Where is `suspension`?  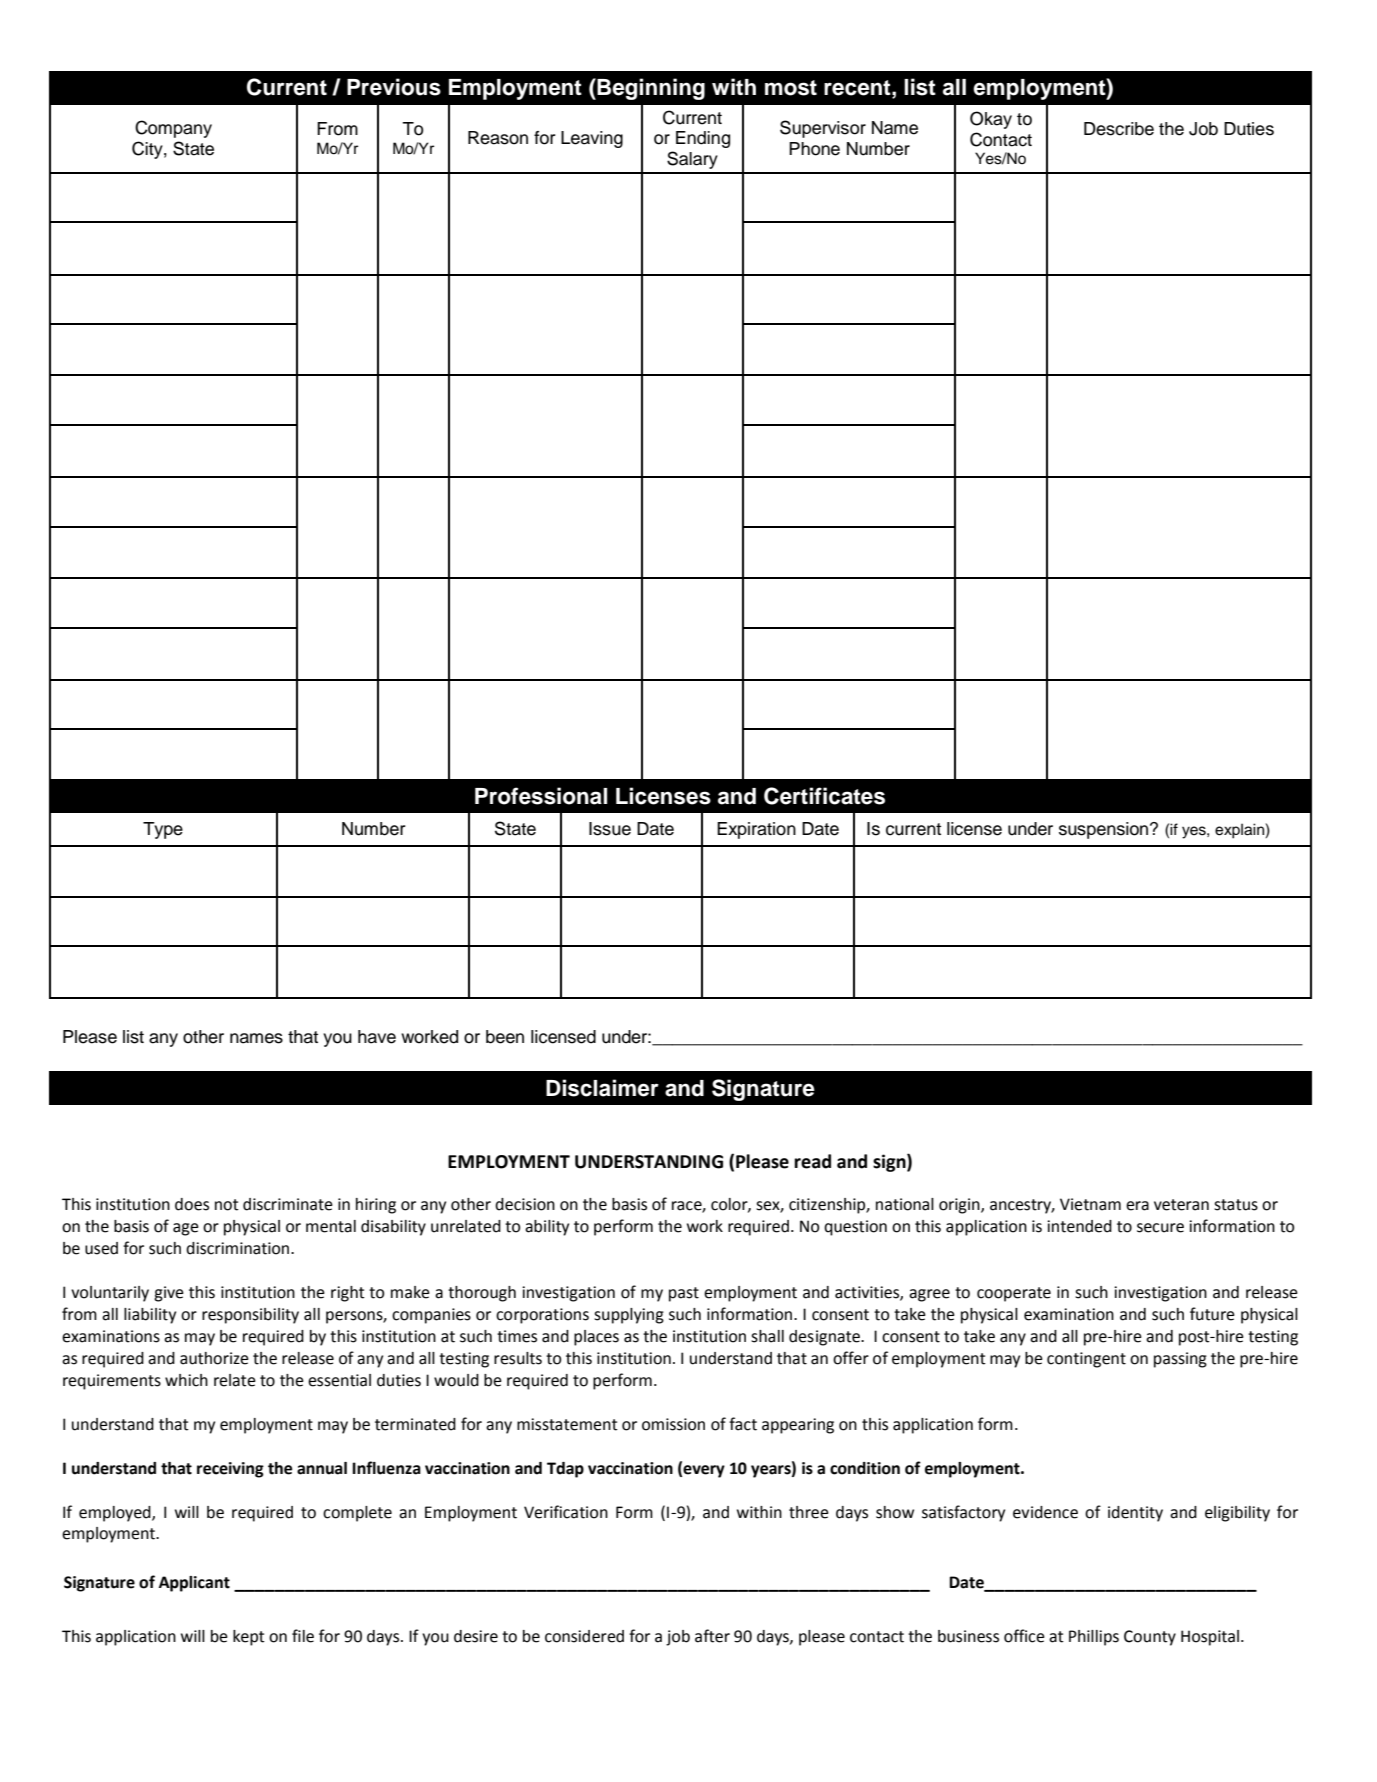
suspension is located at coordinates (1105, 830).
